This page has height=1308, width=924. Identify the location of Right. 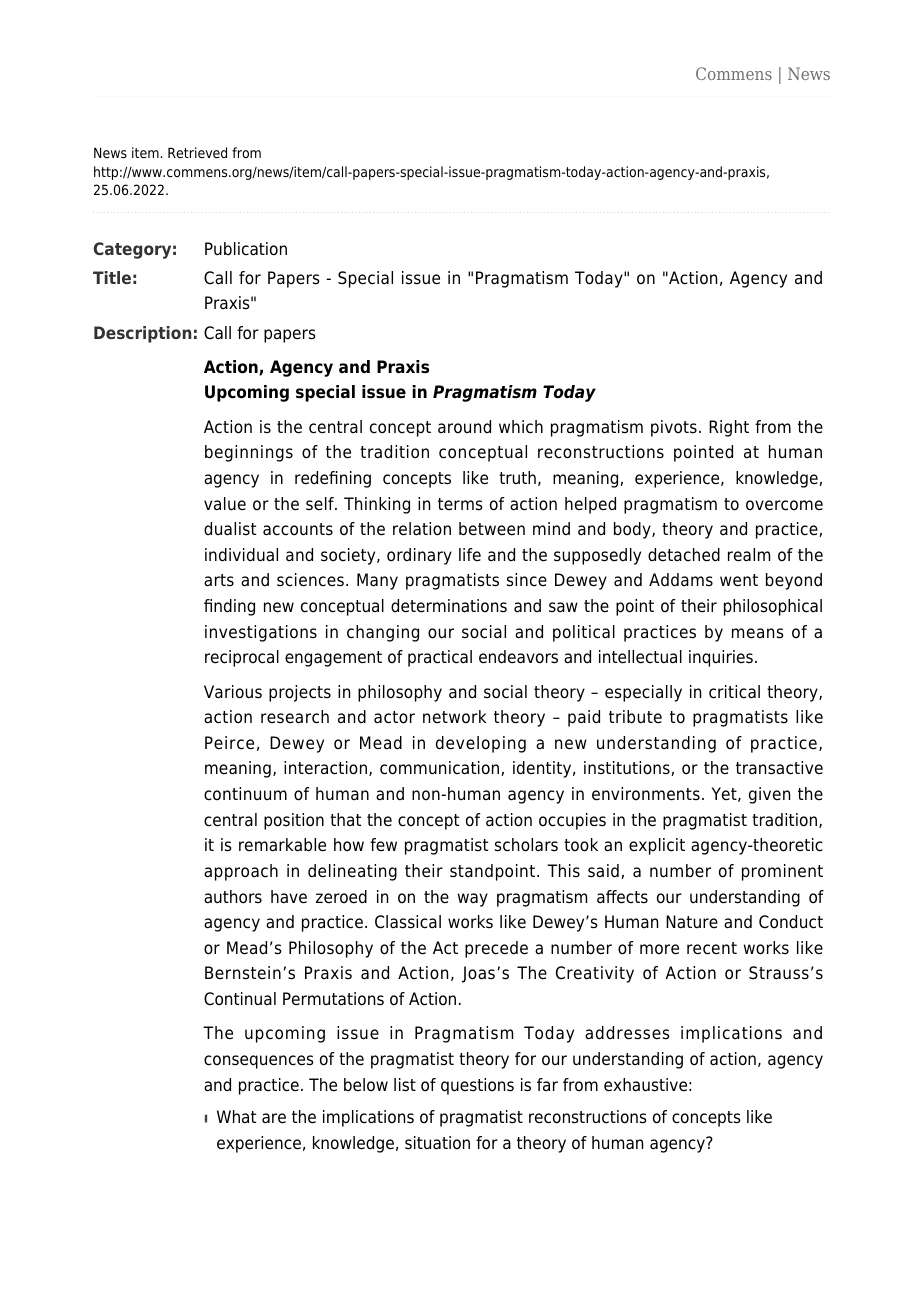
(729, 428).
